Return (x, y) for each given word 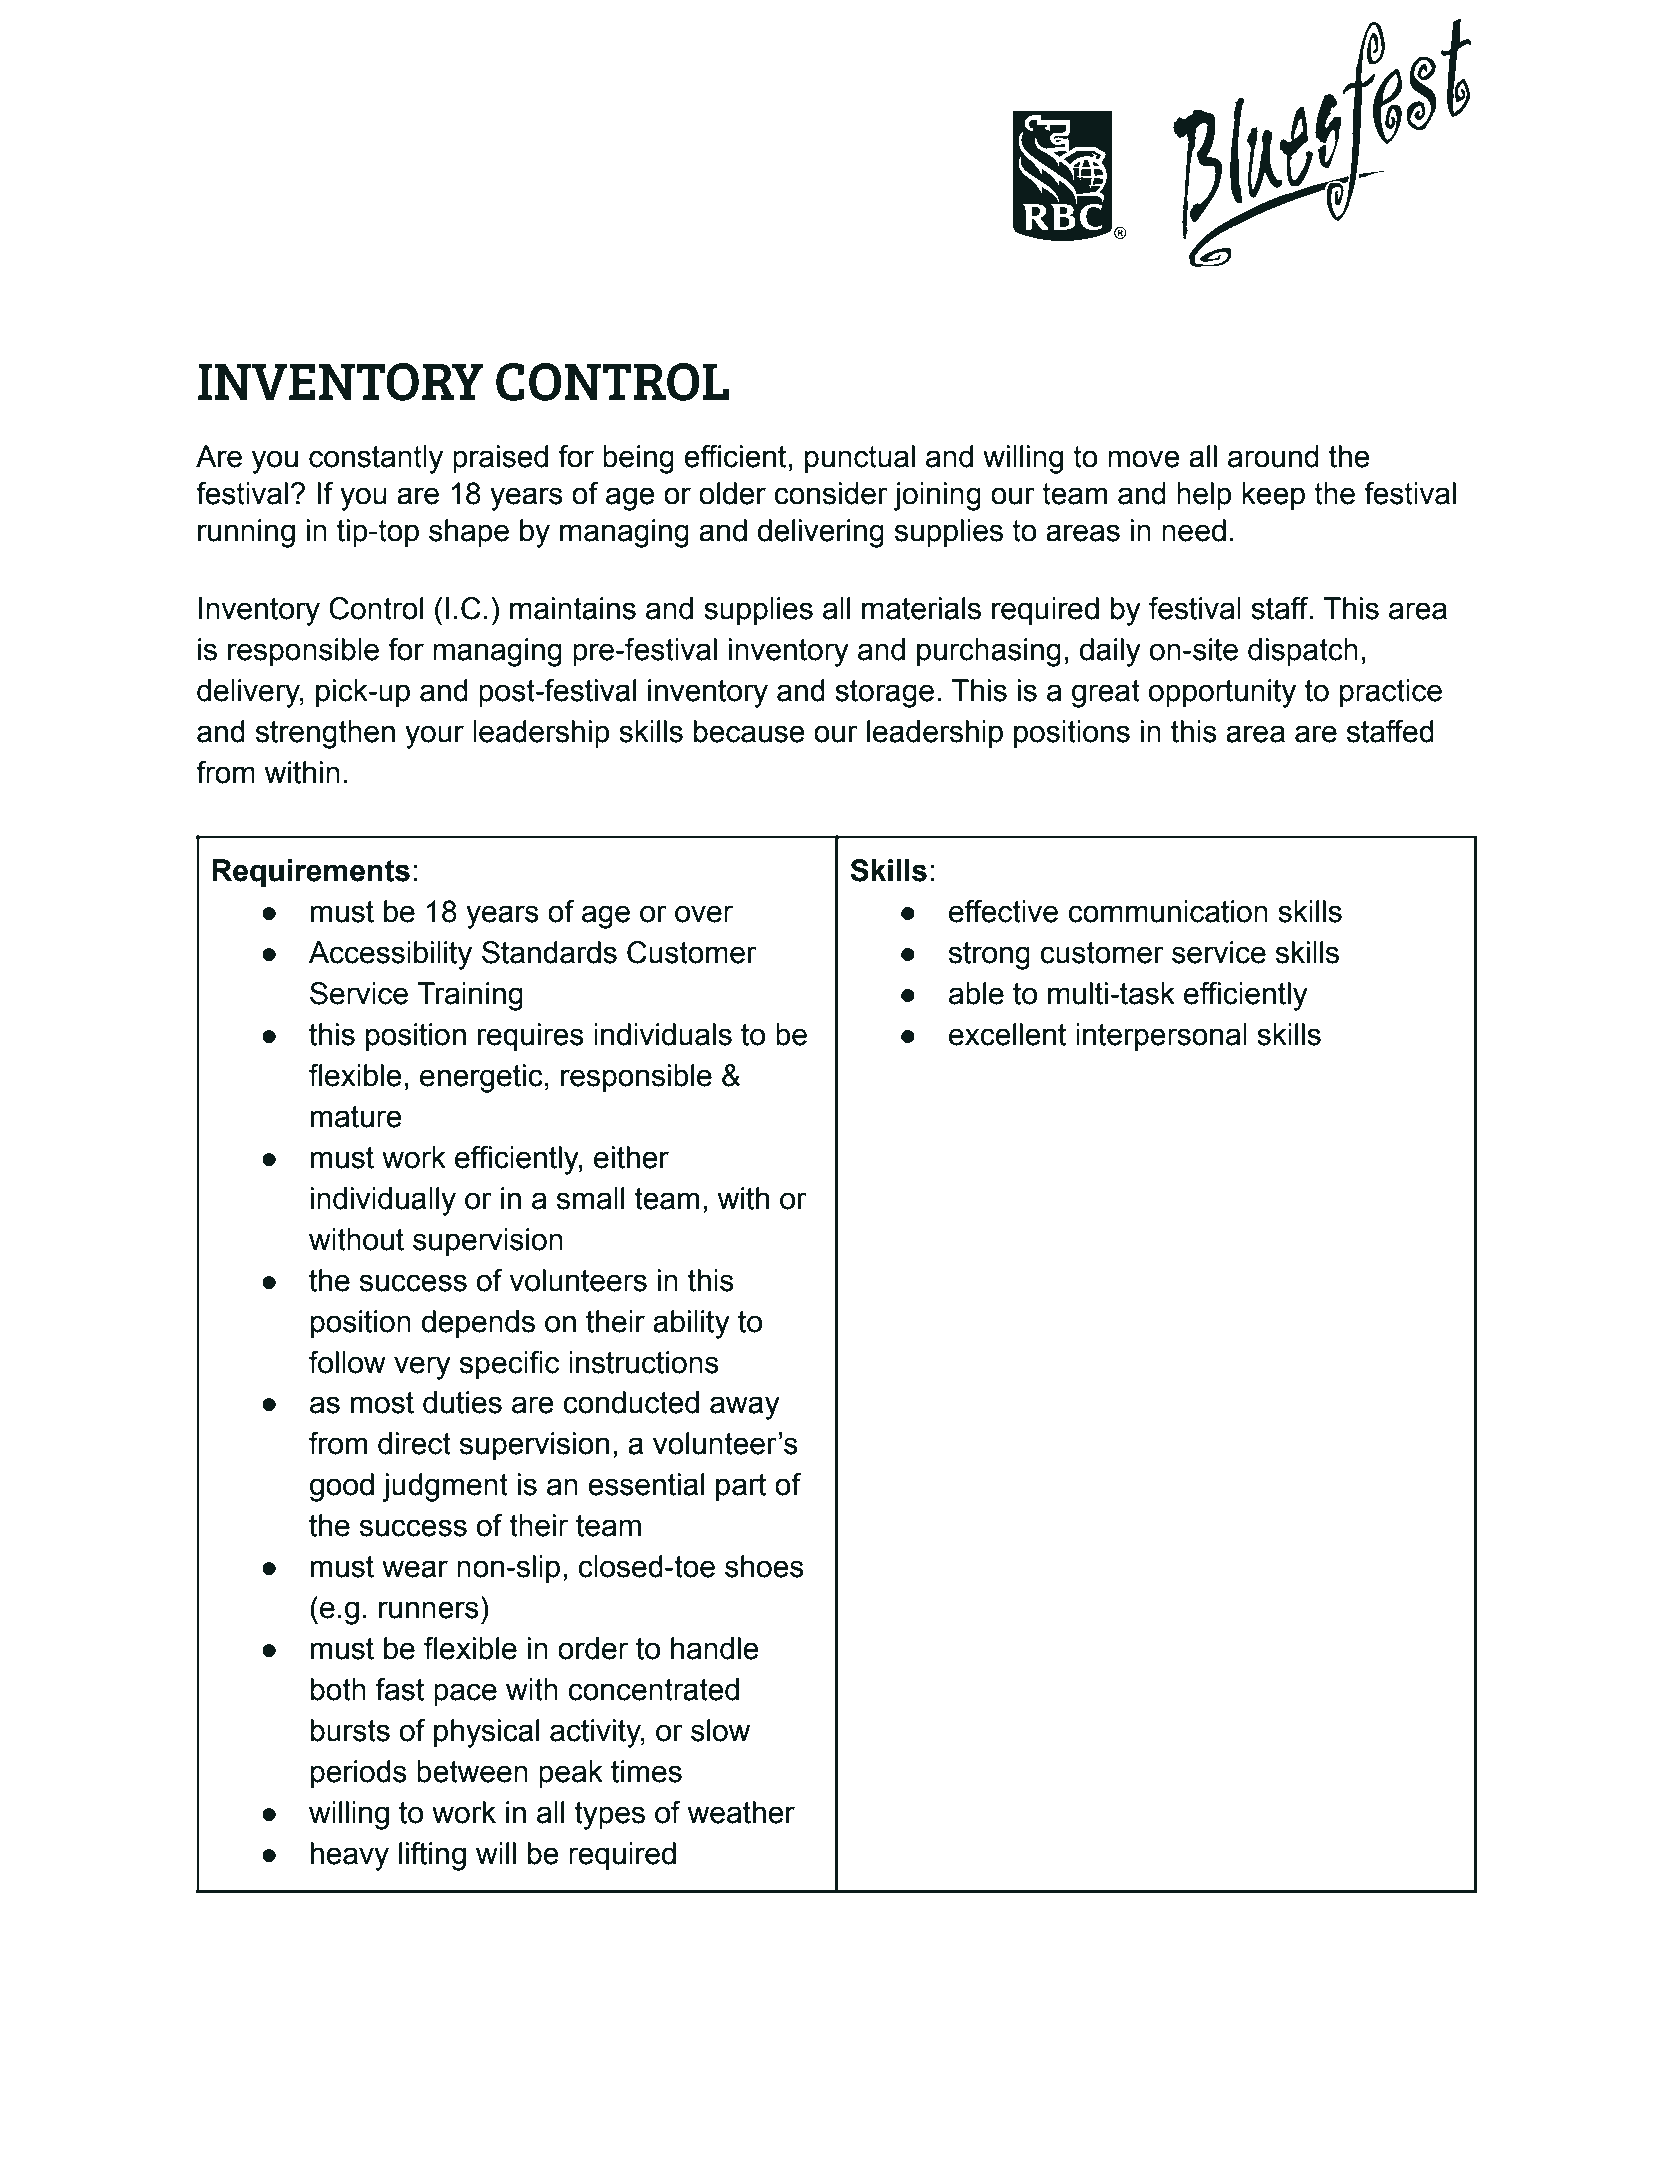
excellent (1007, 1034)
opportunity (1222, 693)
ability (691, 1324)
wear (415, 1569)
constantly (376, 459)
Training (470, 996)
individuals (663, 1034)
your (434, 737)
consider (831, 493)
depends (478, 1324)
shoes (764, 1566)
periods (359, 1774)
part (741, 1487)
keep (1273, 496)
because (749, 731)
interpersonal (1161, 1037)
